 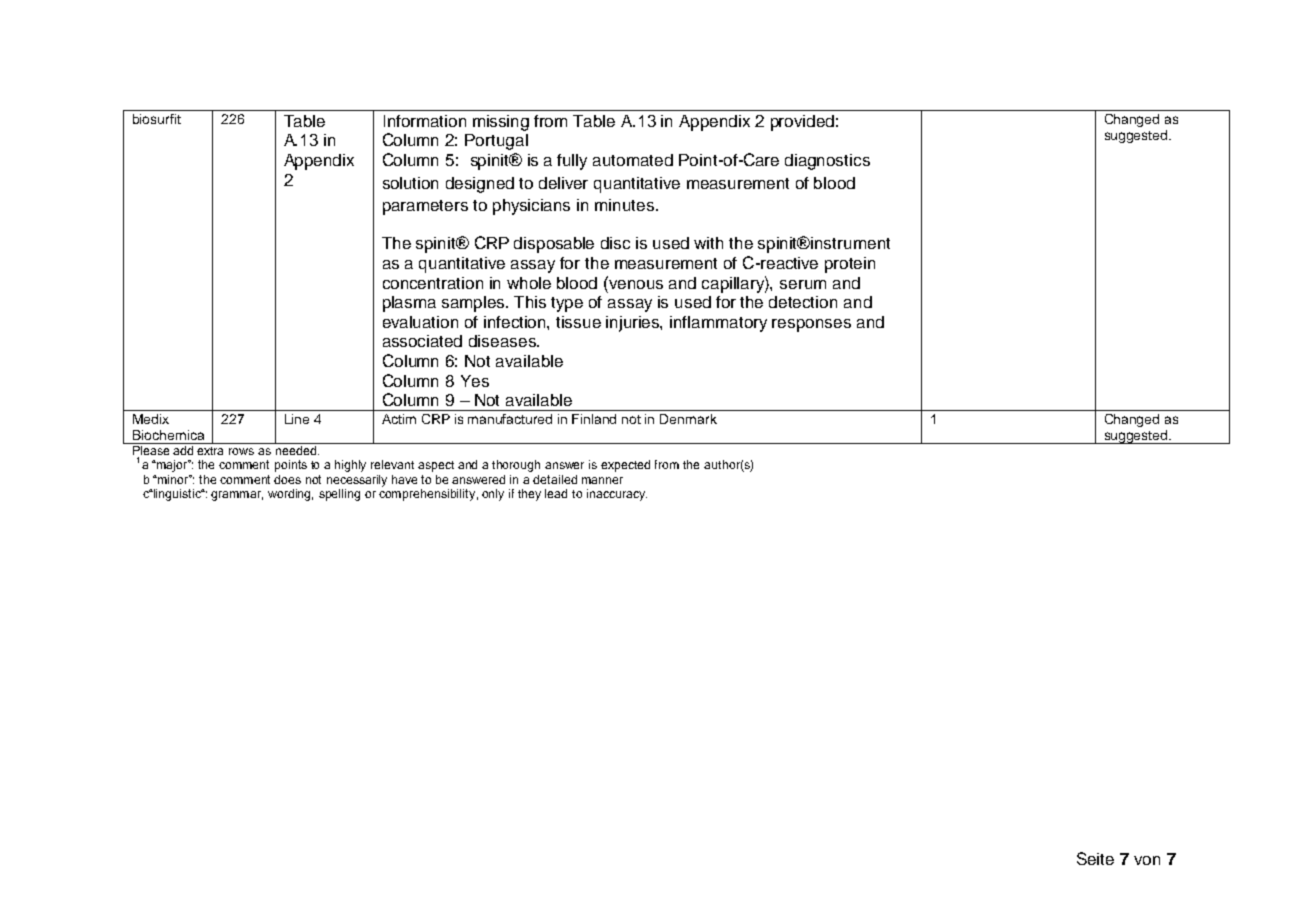 I want to click on diagnostics, so click(x=827, y=162).
